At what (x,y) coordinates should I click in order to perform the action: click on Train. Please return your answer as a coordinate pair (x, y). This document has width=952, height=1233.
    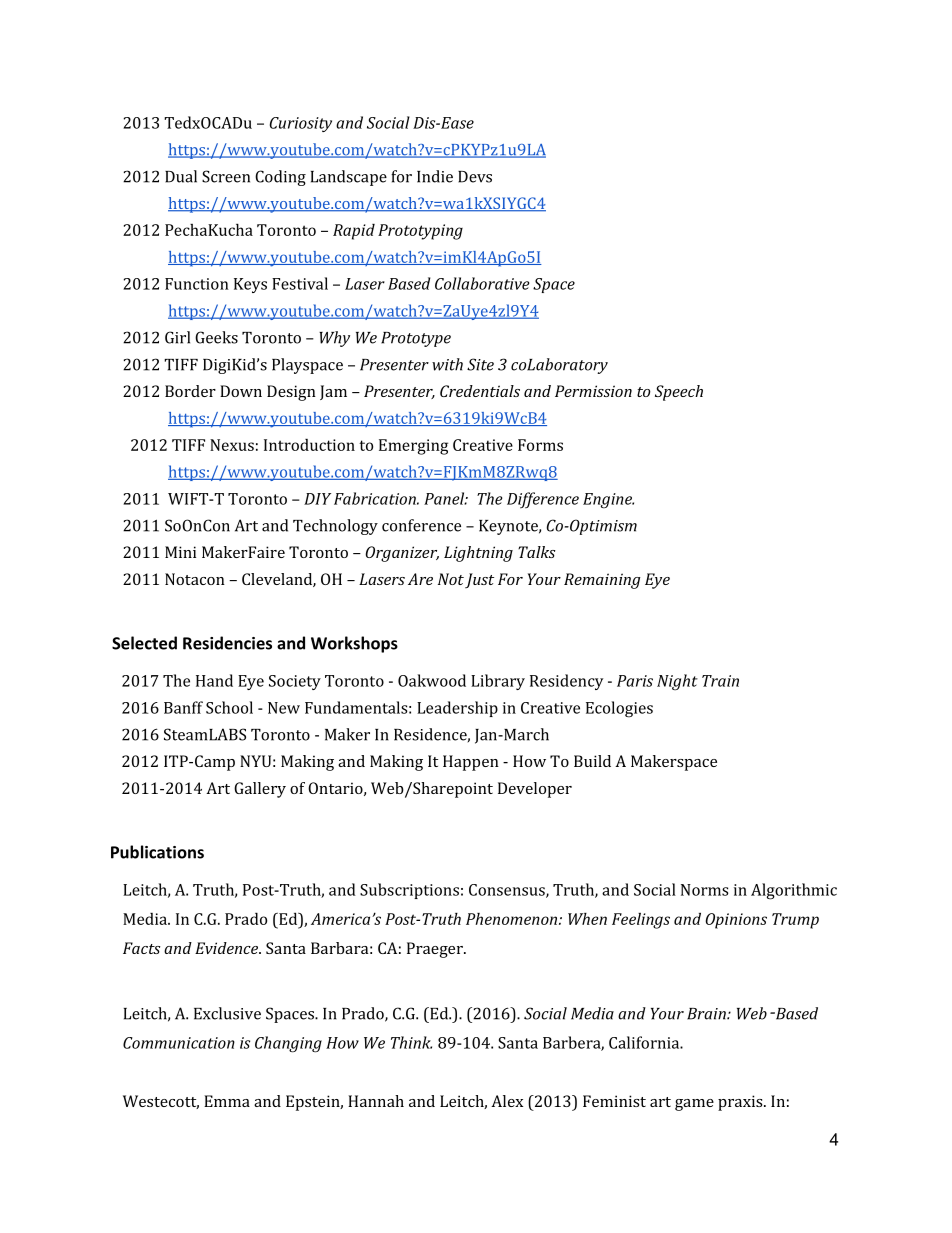
    Looking at the image, I should click on (720, 681).
